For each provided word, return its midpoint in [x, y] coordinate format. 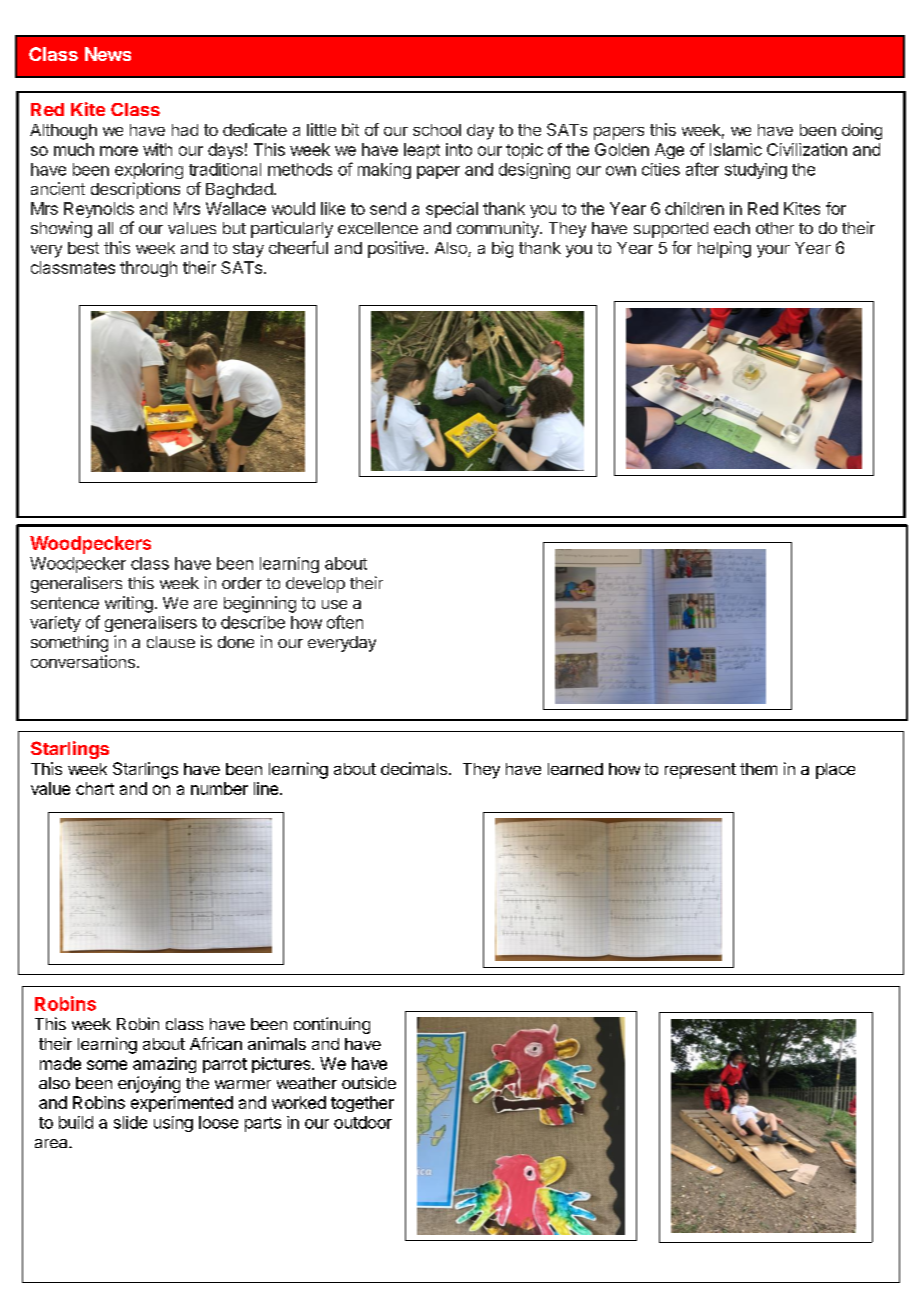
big [502, 249]
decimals [414, 768]
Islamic [736, 149]
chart [95, 788]
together [362, 1104]
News [108, 54]
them [758, 769]
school [437, 130]
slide [130, 1122]
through [148, 269]
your [773, 251]
